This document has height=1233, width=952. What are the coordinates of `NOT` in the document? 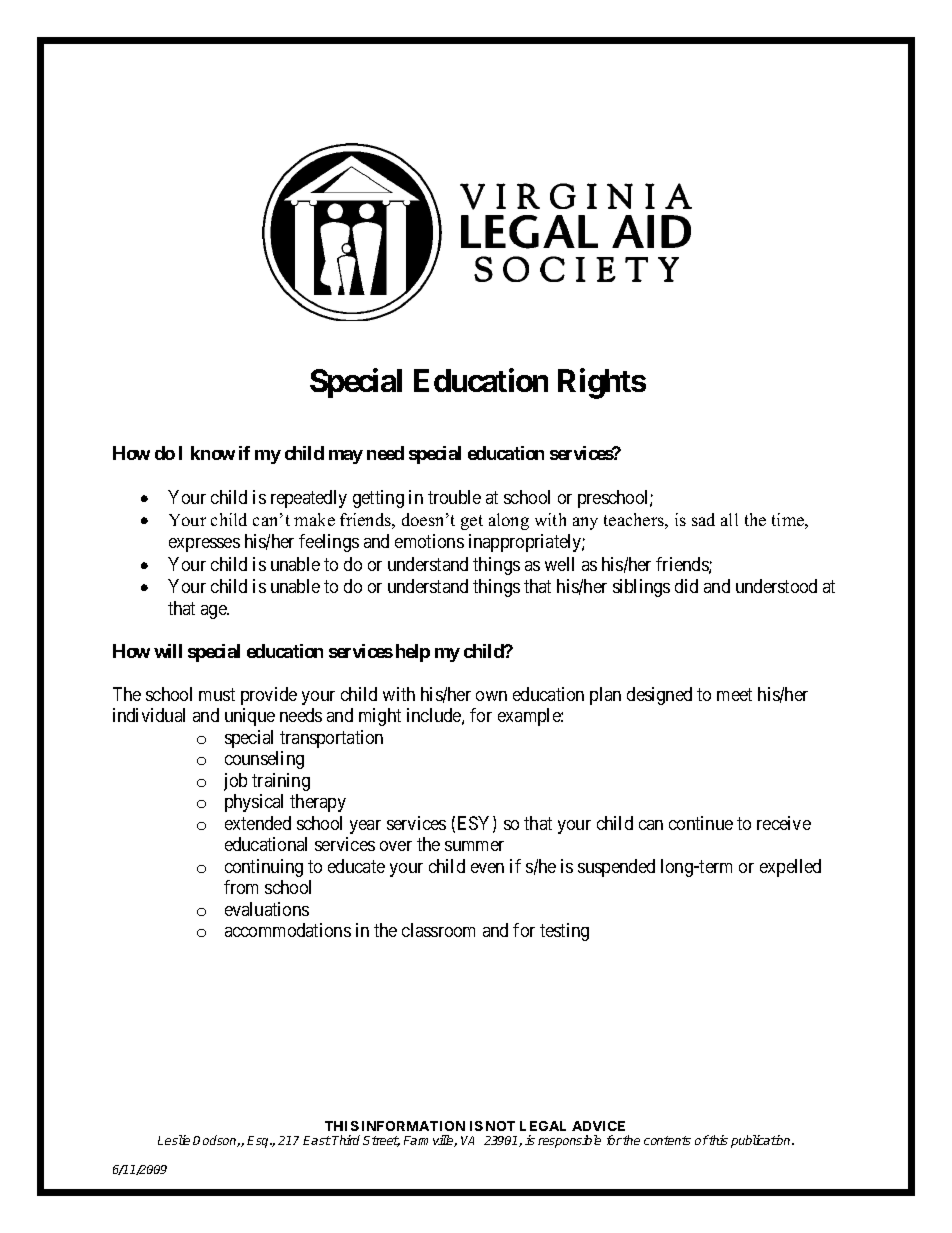 It's located at (500, 1126).
